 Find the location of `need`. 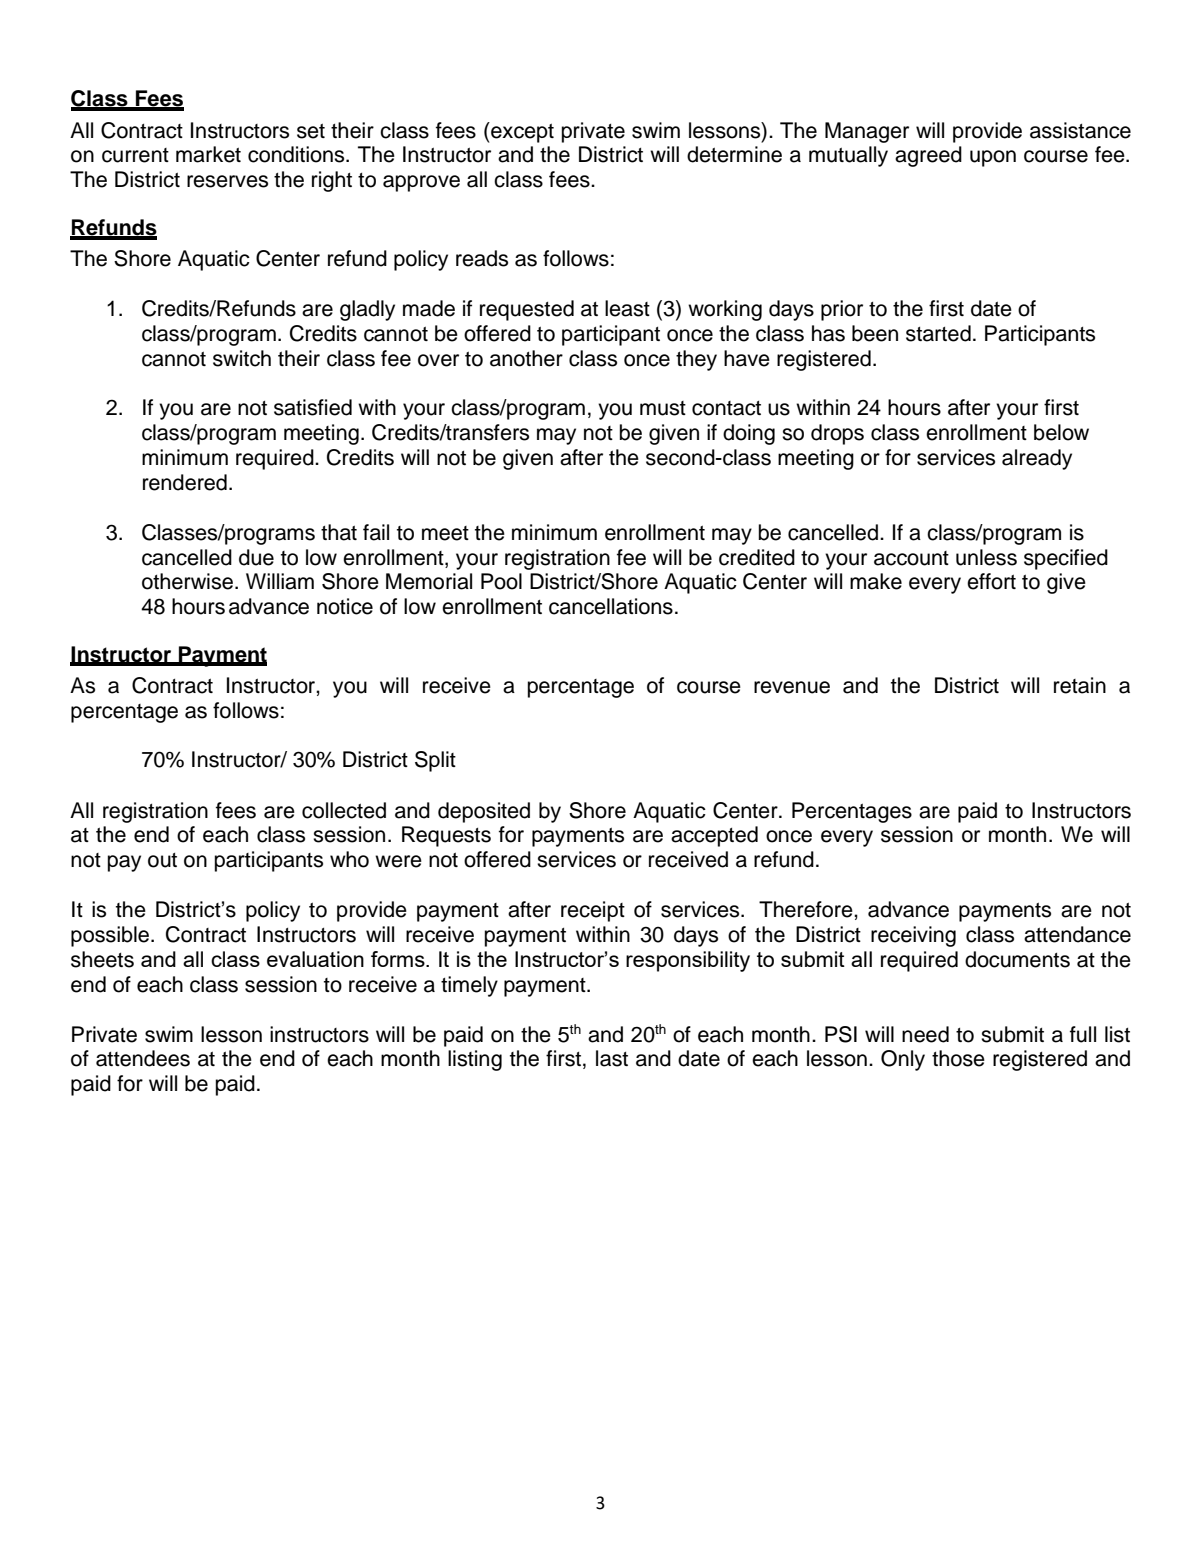

need is located at coordinates (925, 1034).
